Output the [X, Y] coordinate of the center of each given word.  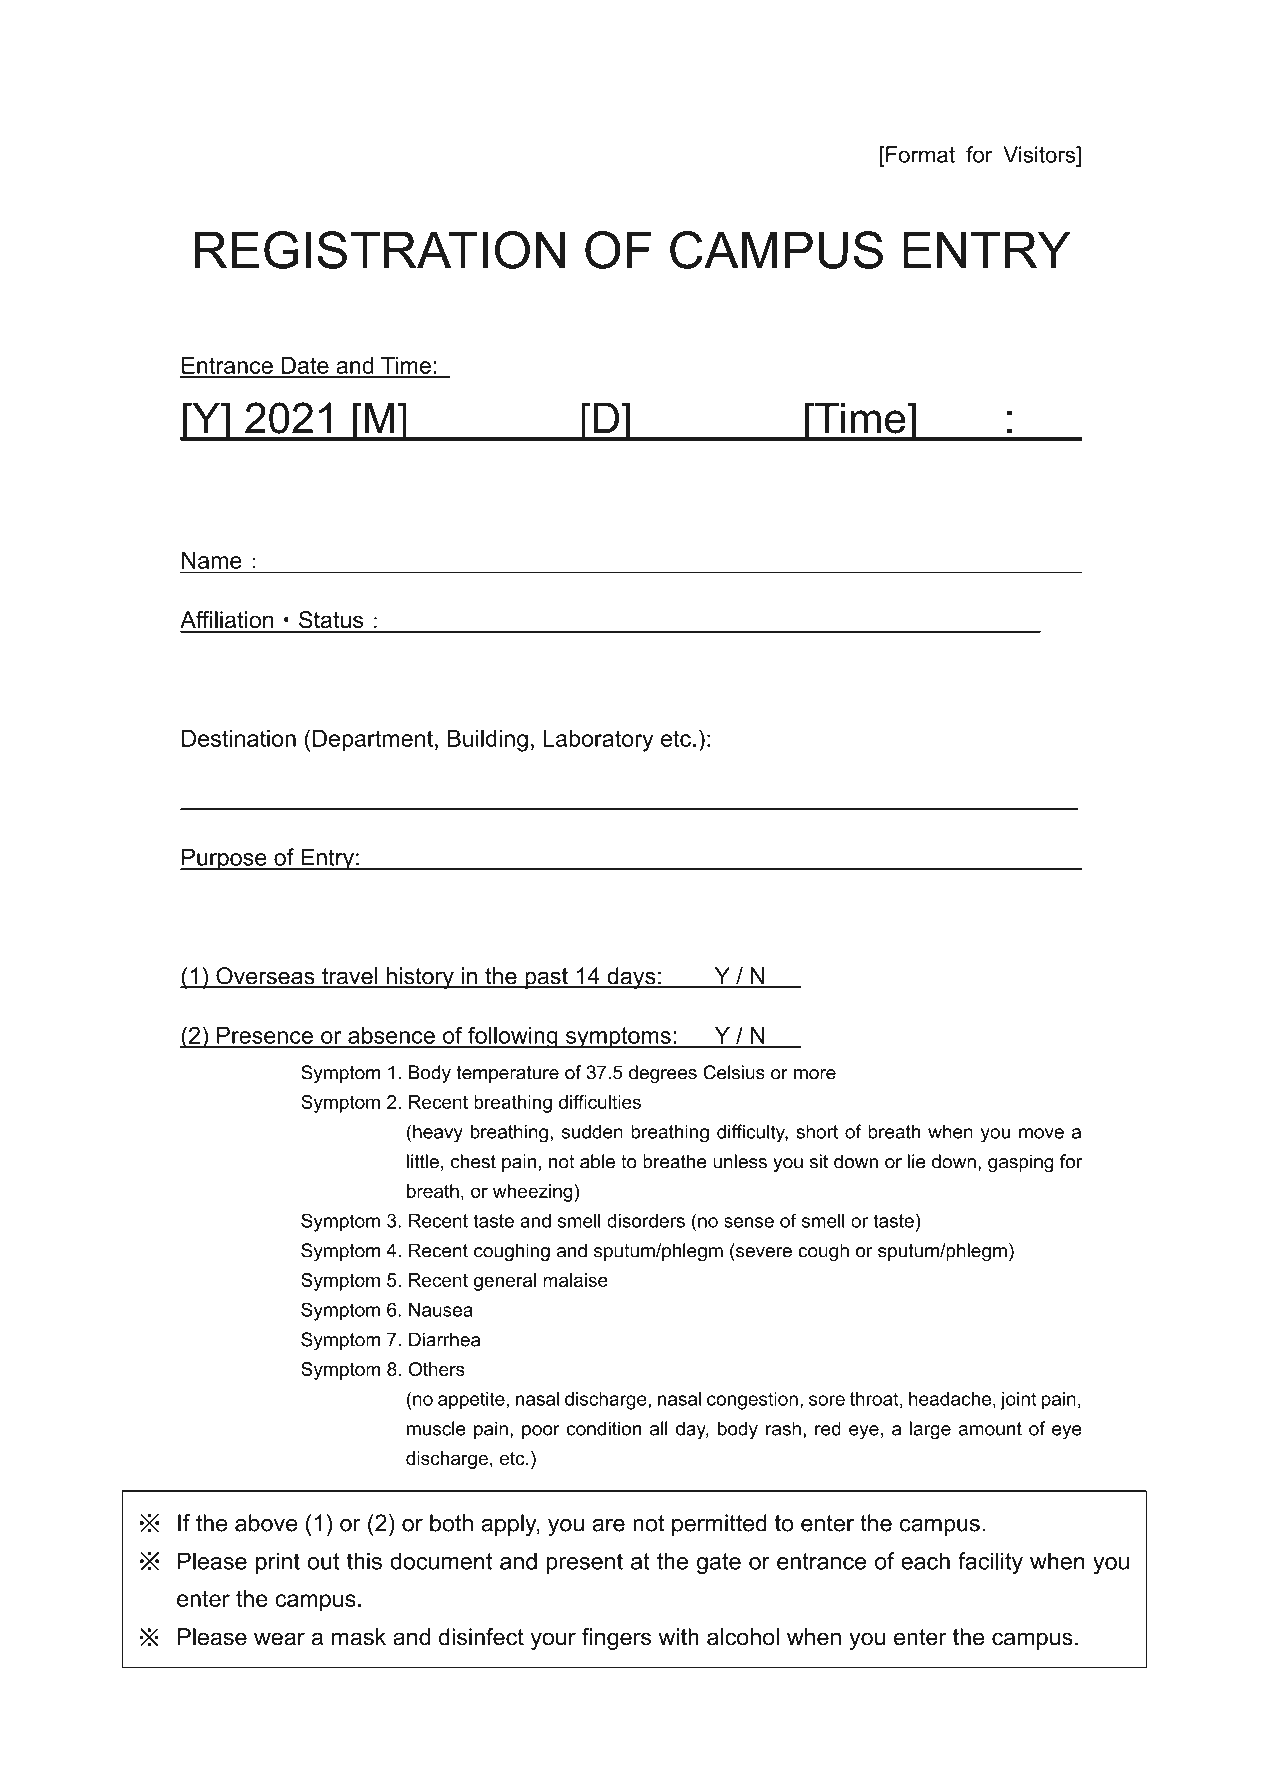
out [323, 1561]
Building [488, 741]
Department [373, 741]
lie [917, 1161]
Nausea [441, 1310]
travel [350, 977]
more [815, 1074]
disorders [646, 1220]
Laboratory [598, 741]
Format [920, 154]
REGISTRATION [380, 250]
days [631, 978]
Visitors [1040, 154]
